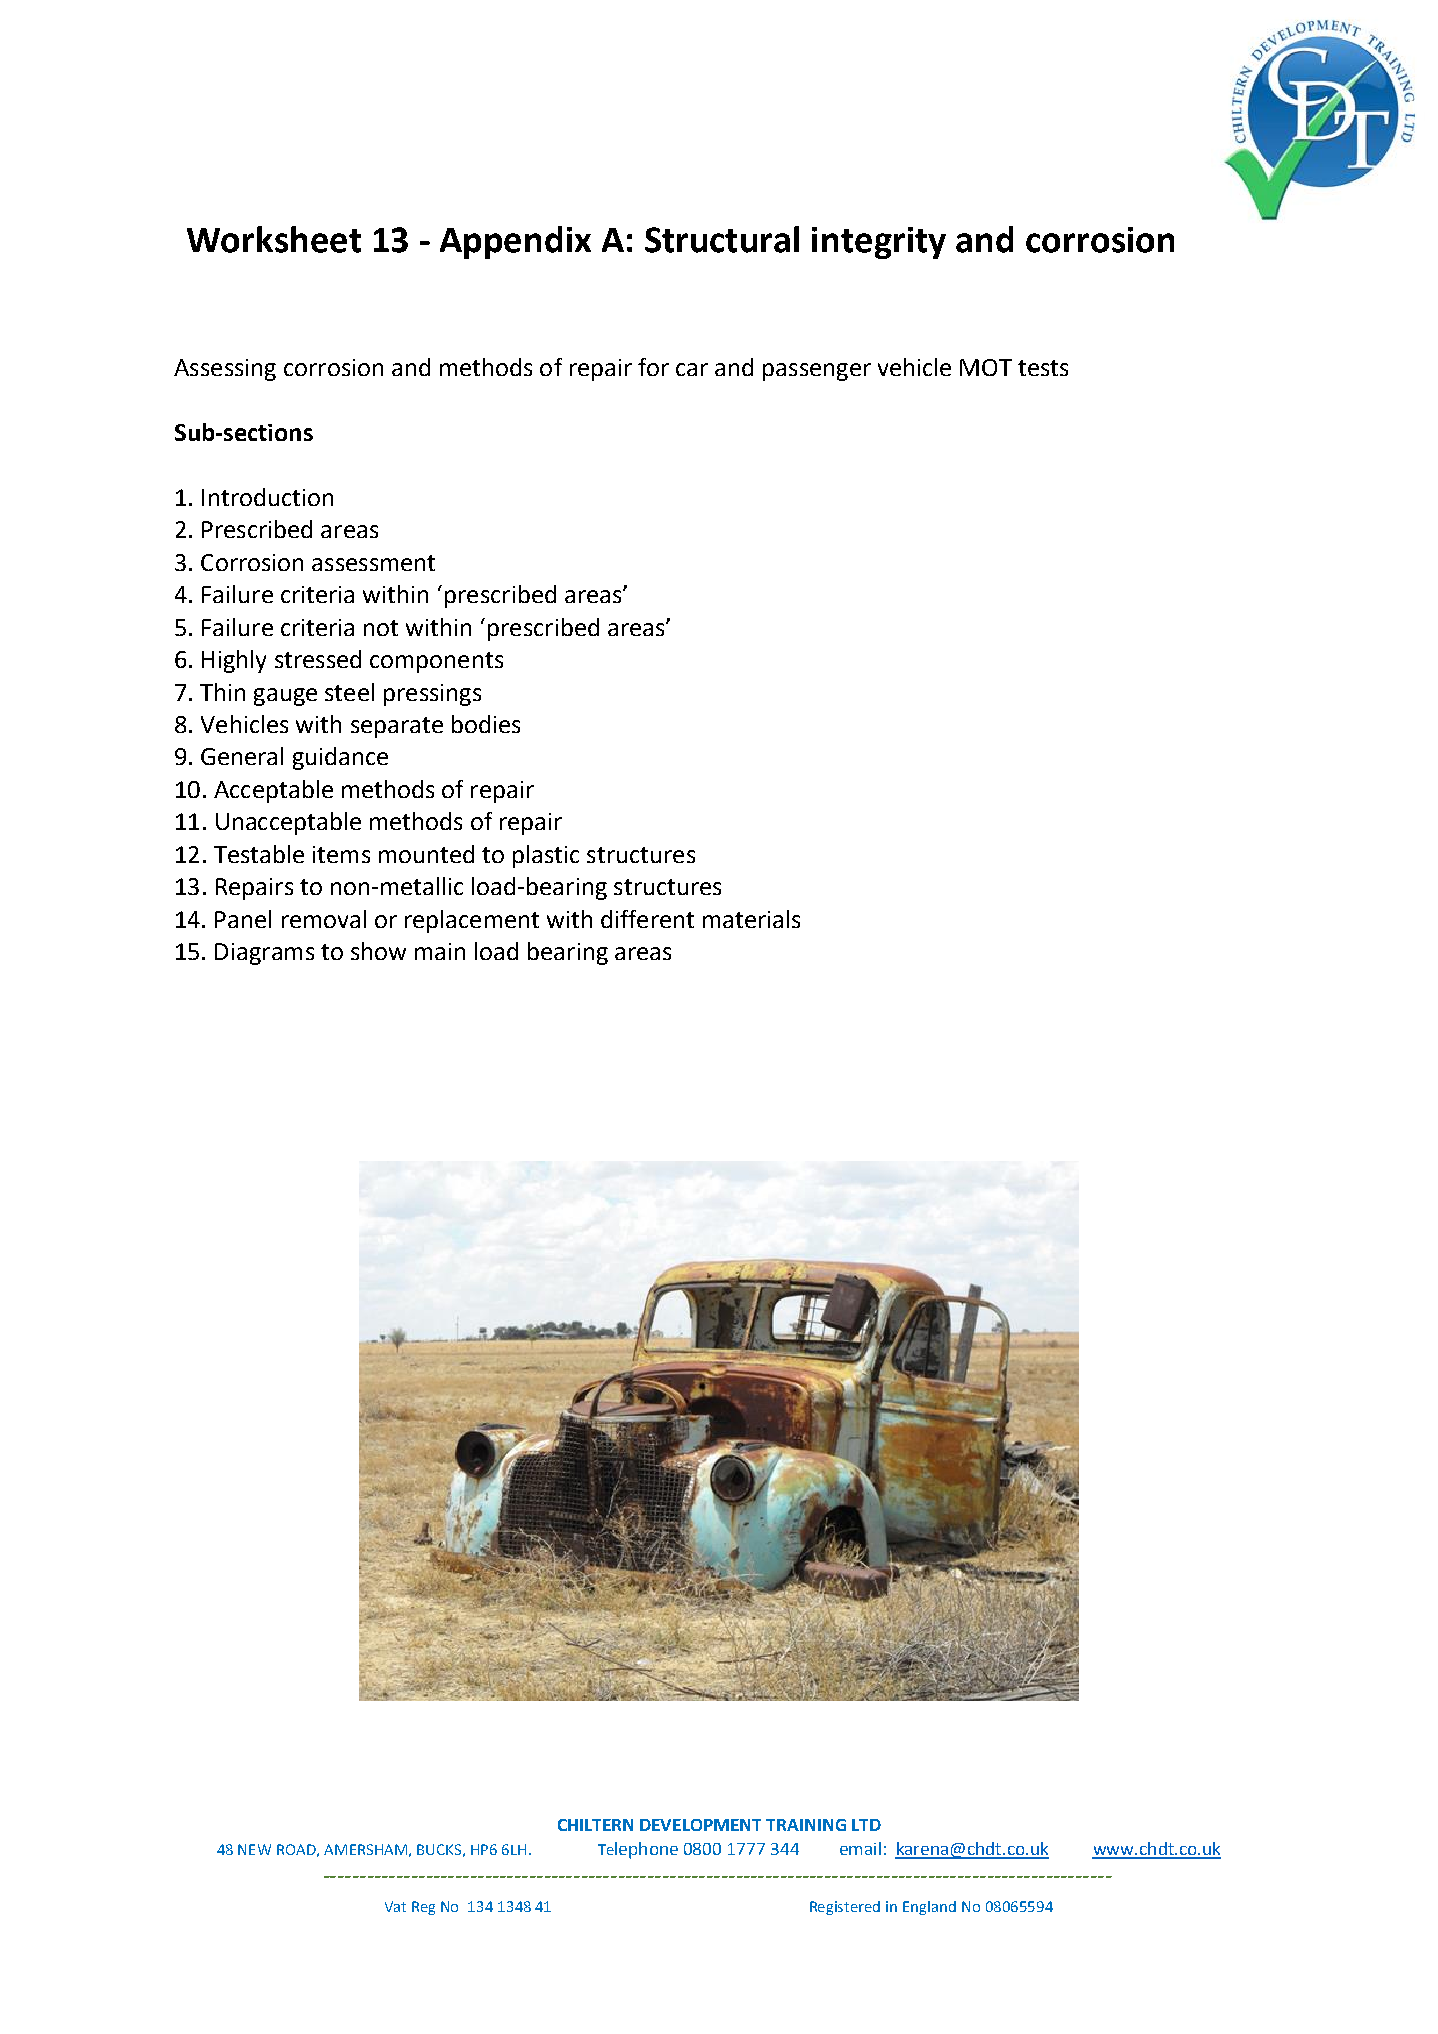  What do you see at coordinates (879, 243) in the image?
I see `integrity` at bounding box center [879, 243].
